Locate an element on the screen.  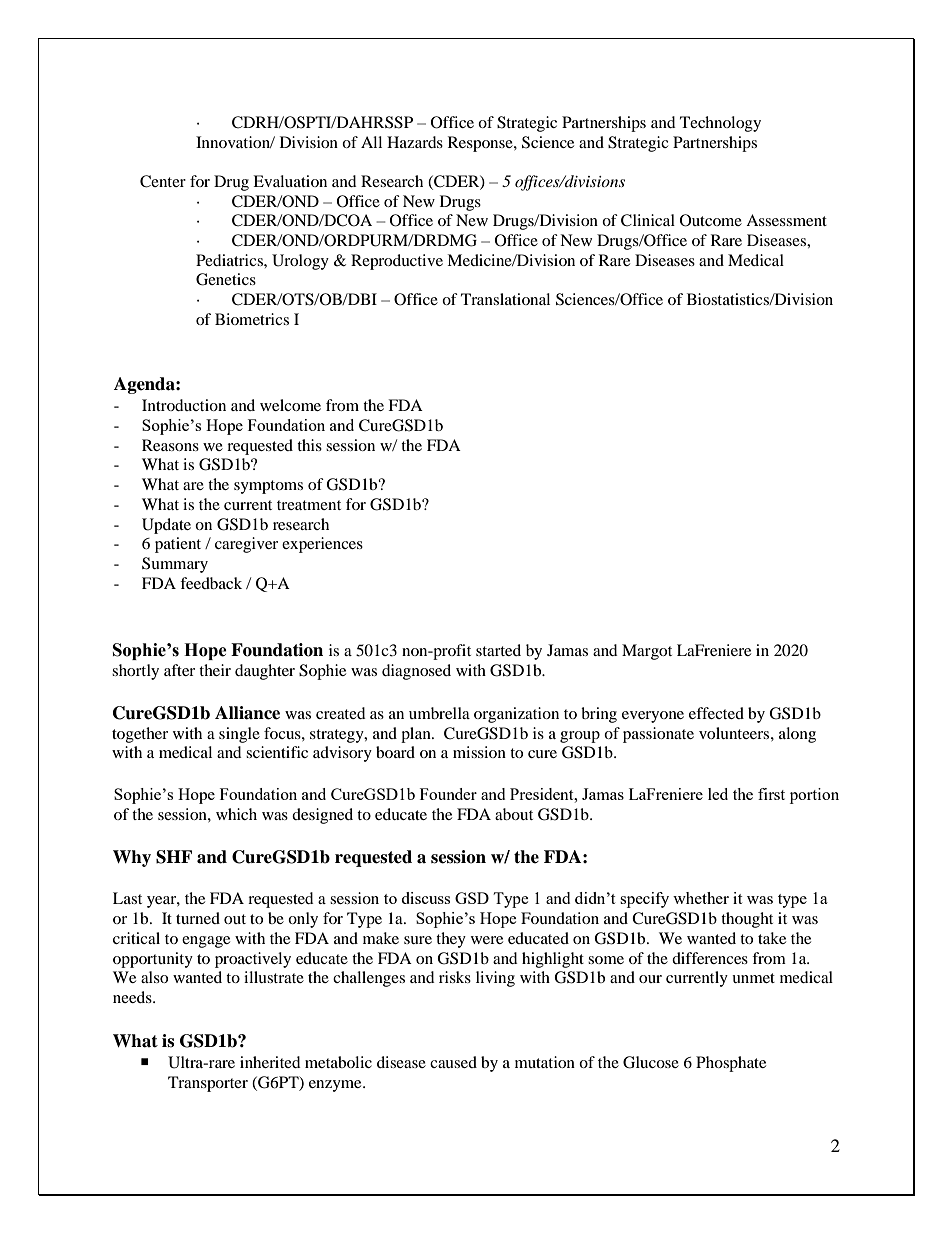
single is located at coordinates (239, 735).
